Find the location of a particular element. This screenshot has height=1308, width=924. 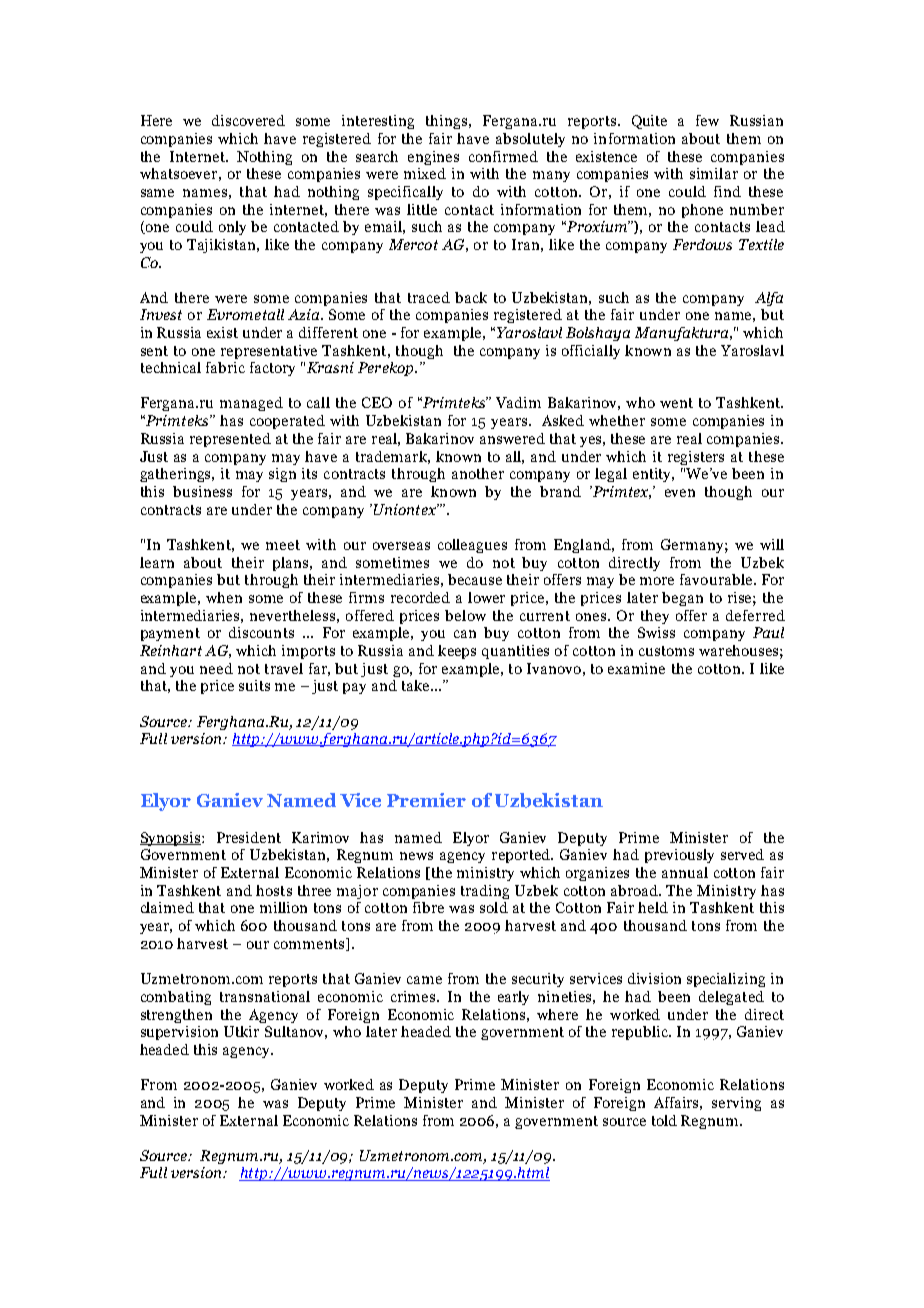

another is located at coordinates (478, 473).
